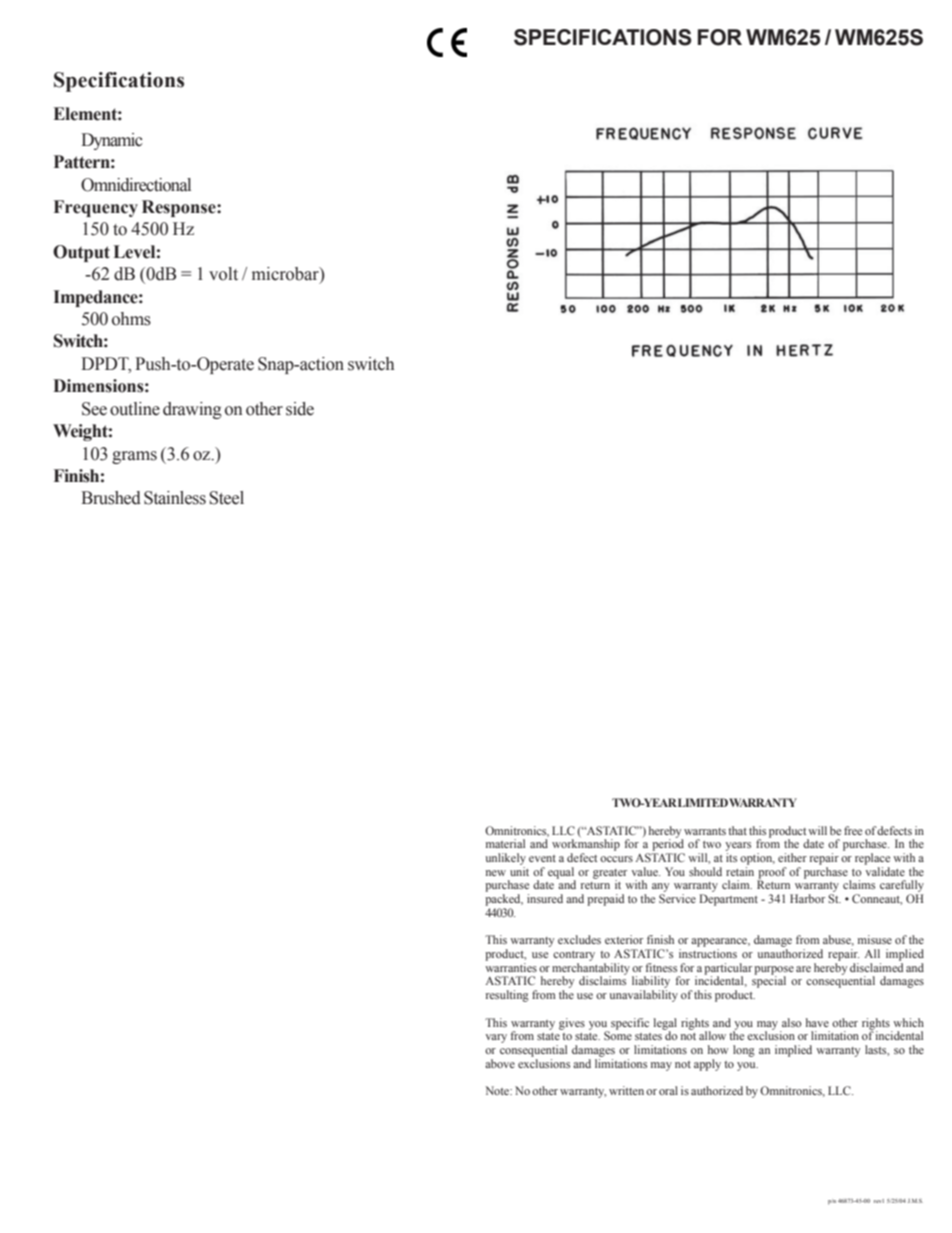  Describe the element at coordinates (223, 274) in the document. I see `volt` at that location.
